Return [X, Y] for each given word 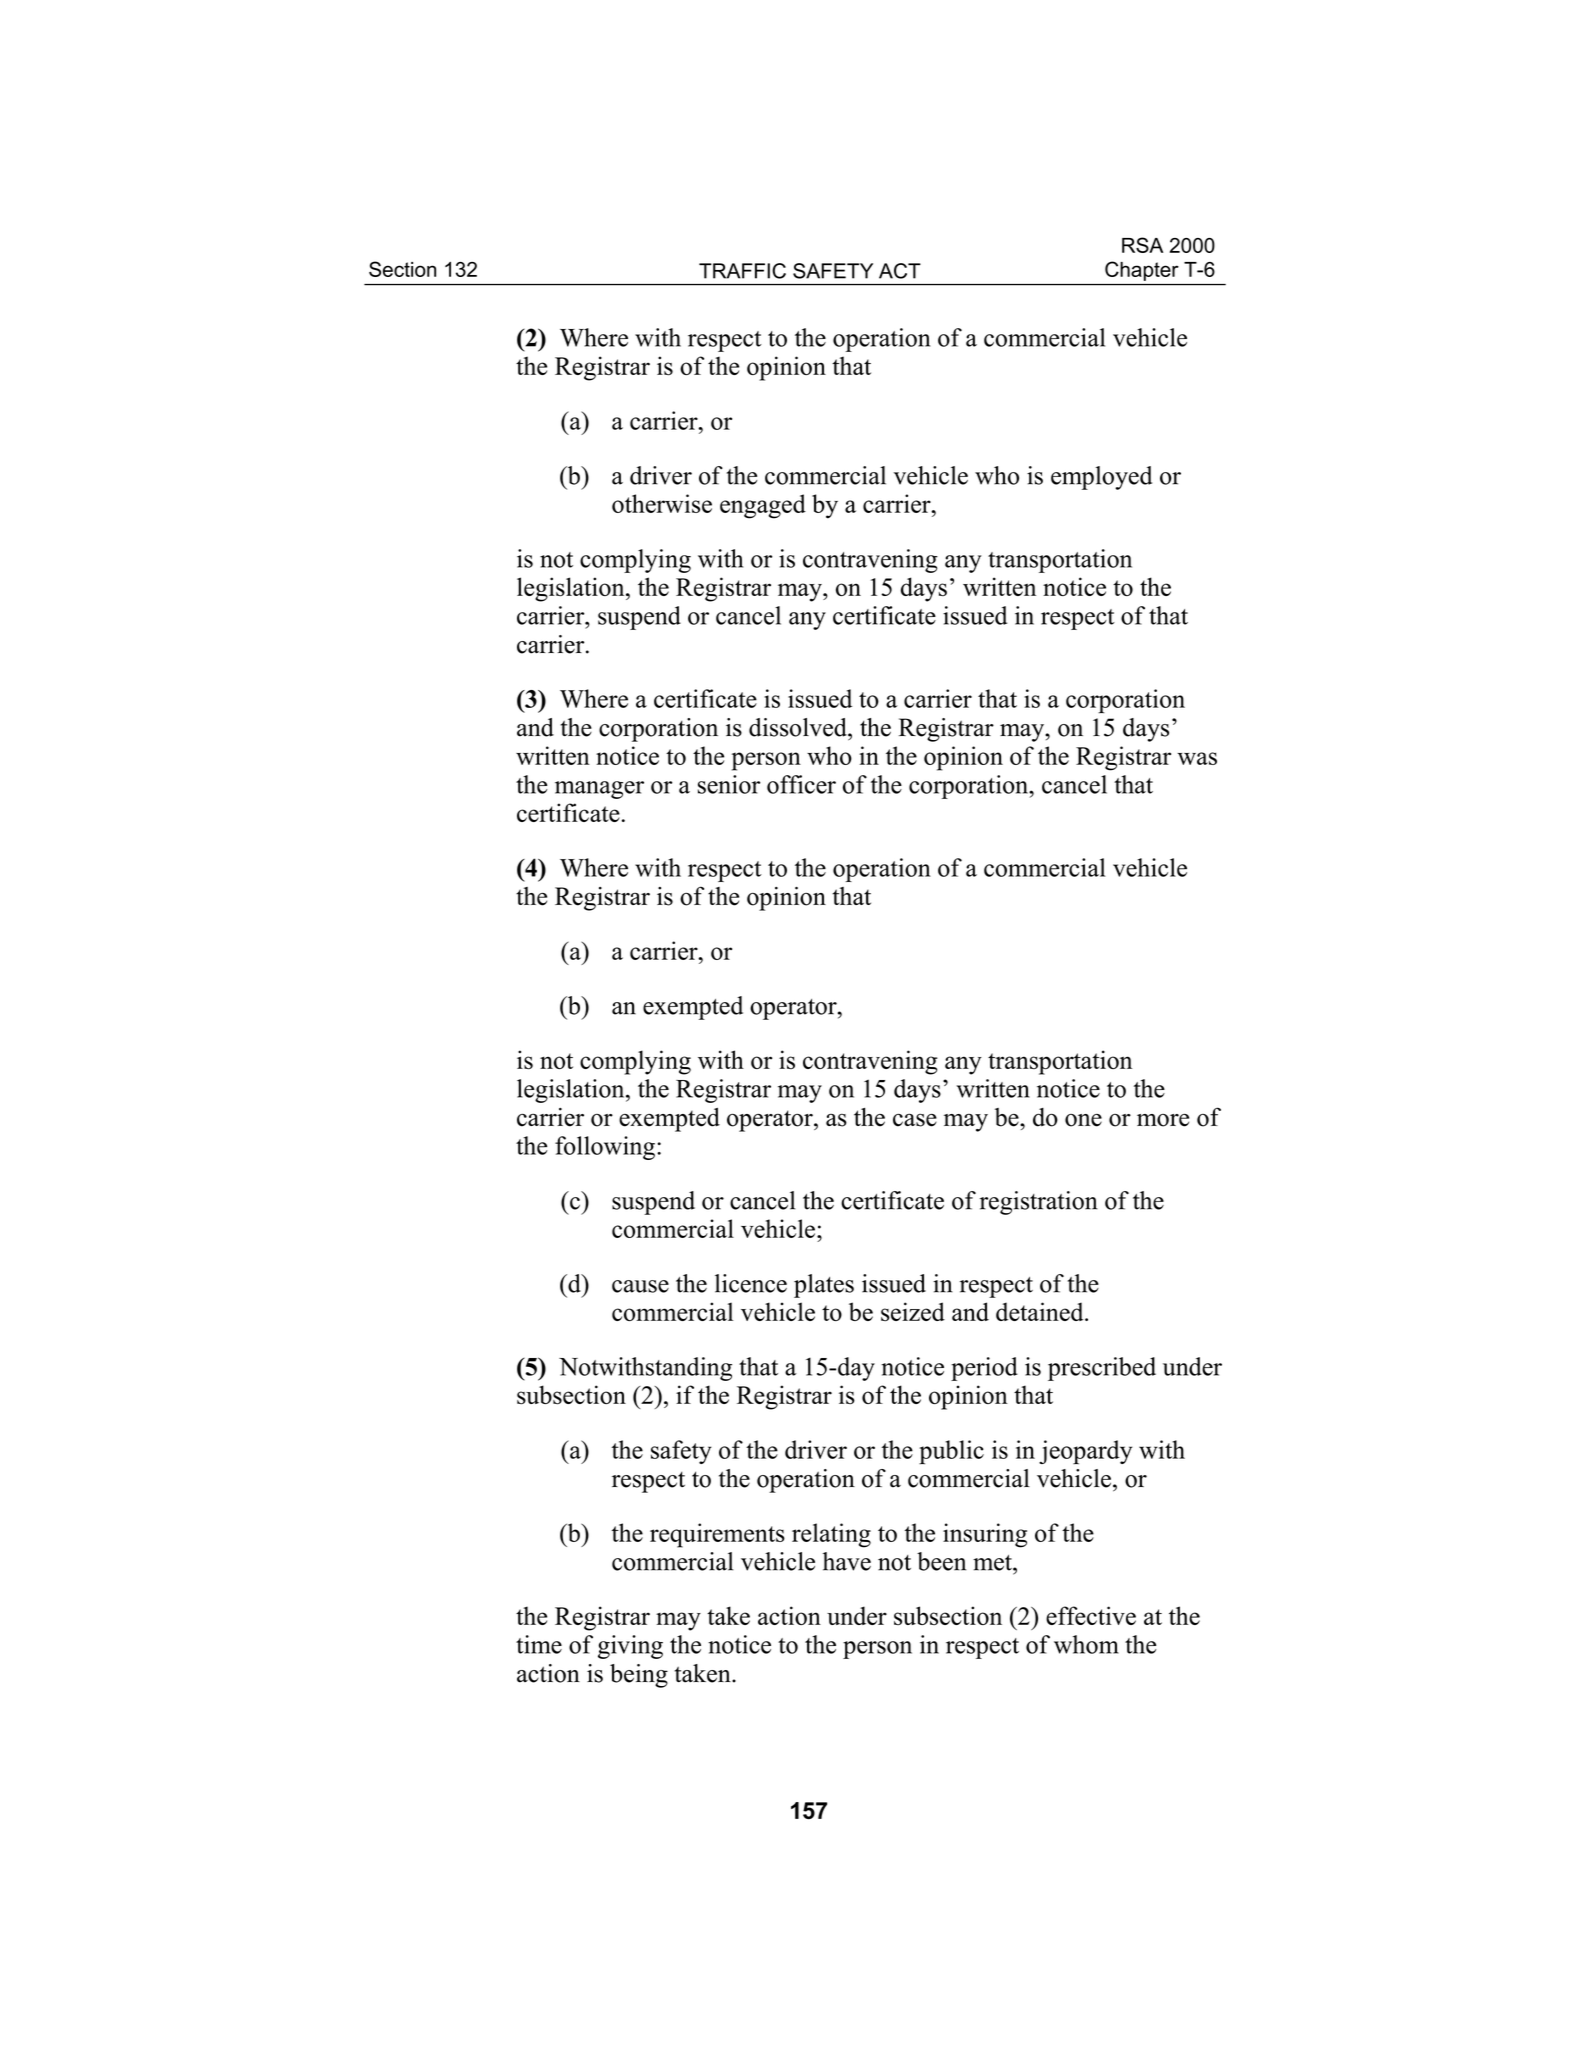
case [915, 1120]
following [605, 1148]
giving [630, 1647]
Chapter [1142, 271]
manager [599, 790]
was [1197, 758]
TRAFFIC [742, 271]
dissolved [799, 727]
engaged [763, 506]
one [1083, 1120]
